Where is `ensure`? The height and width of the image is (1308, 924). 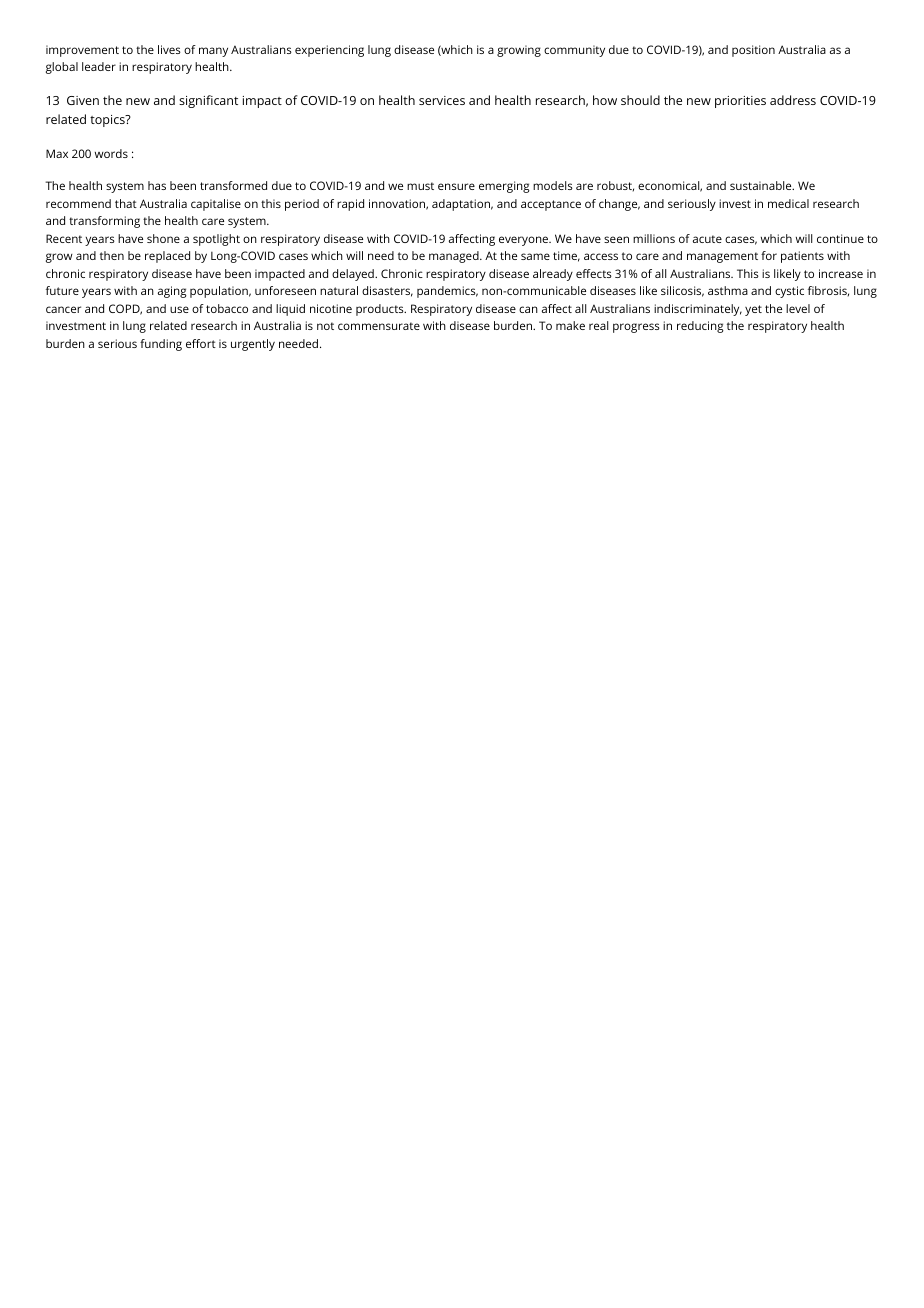 ensure is located at coordinates (456, 186).
